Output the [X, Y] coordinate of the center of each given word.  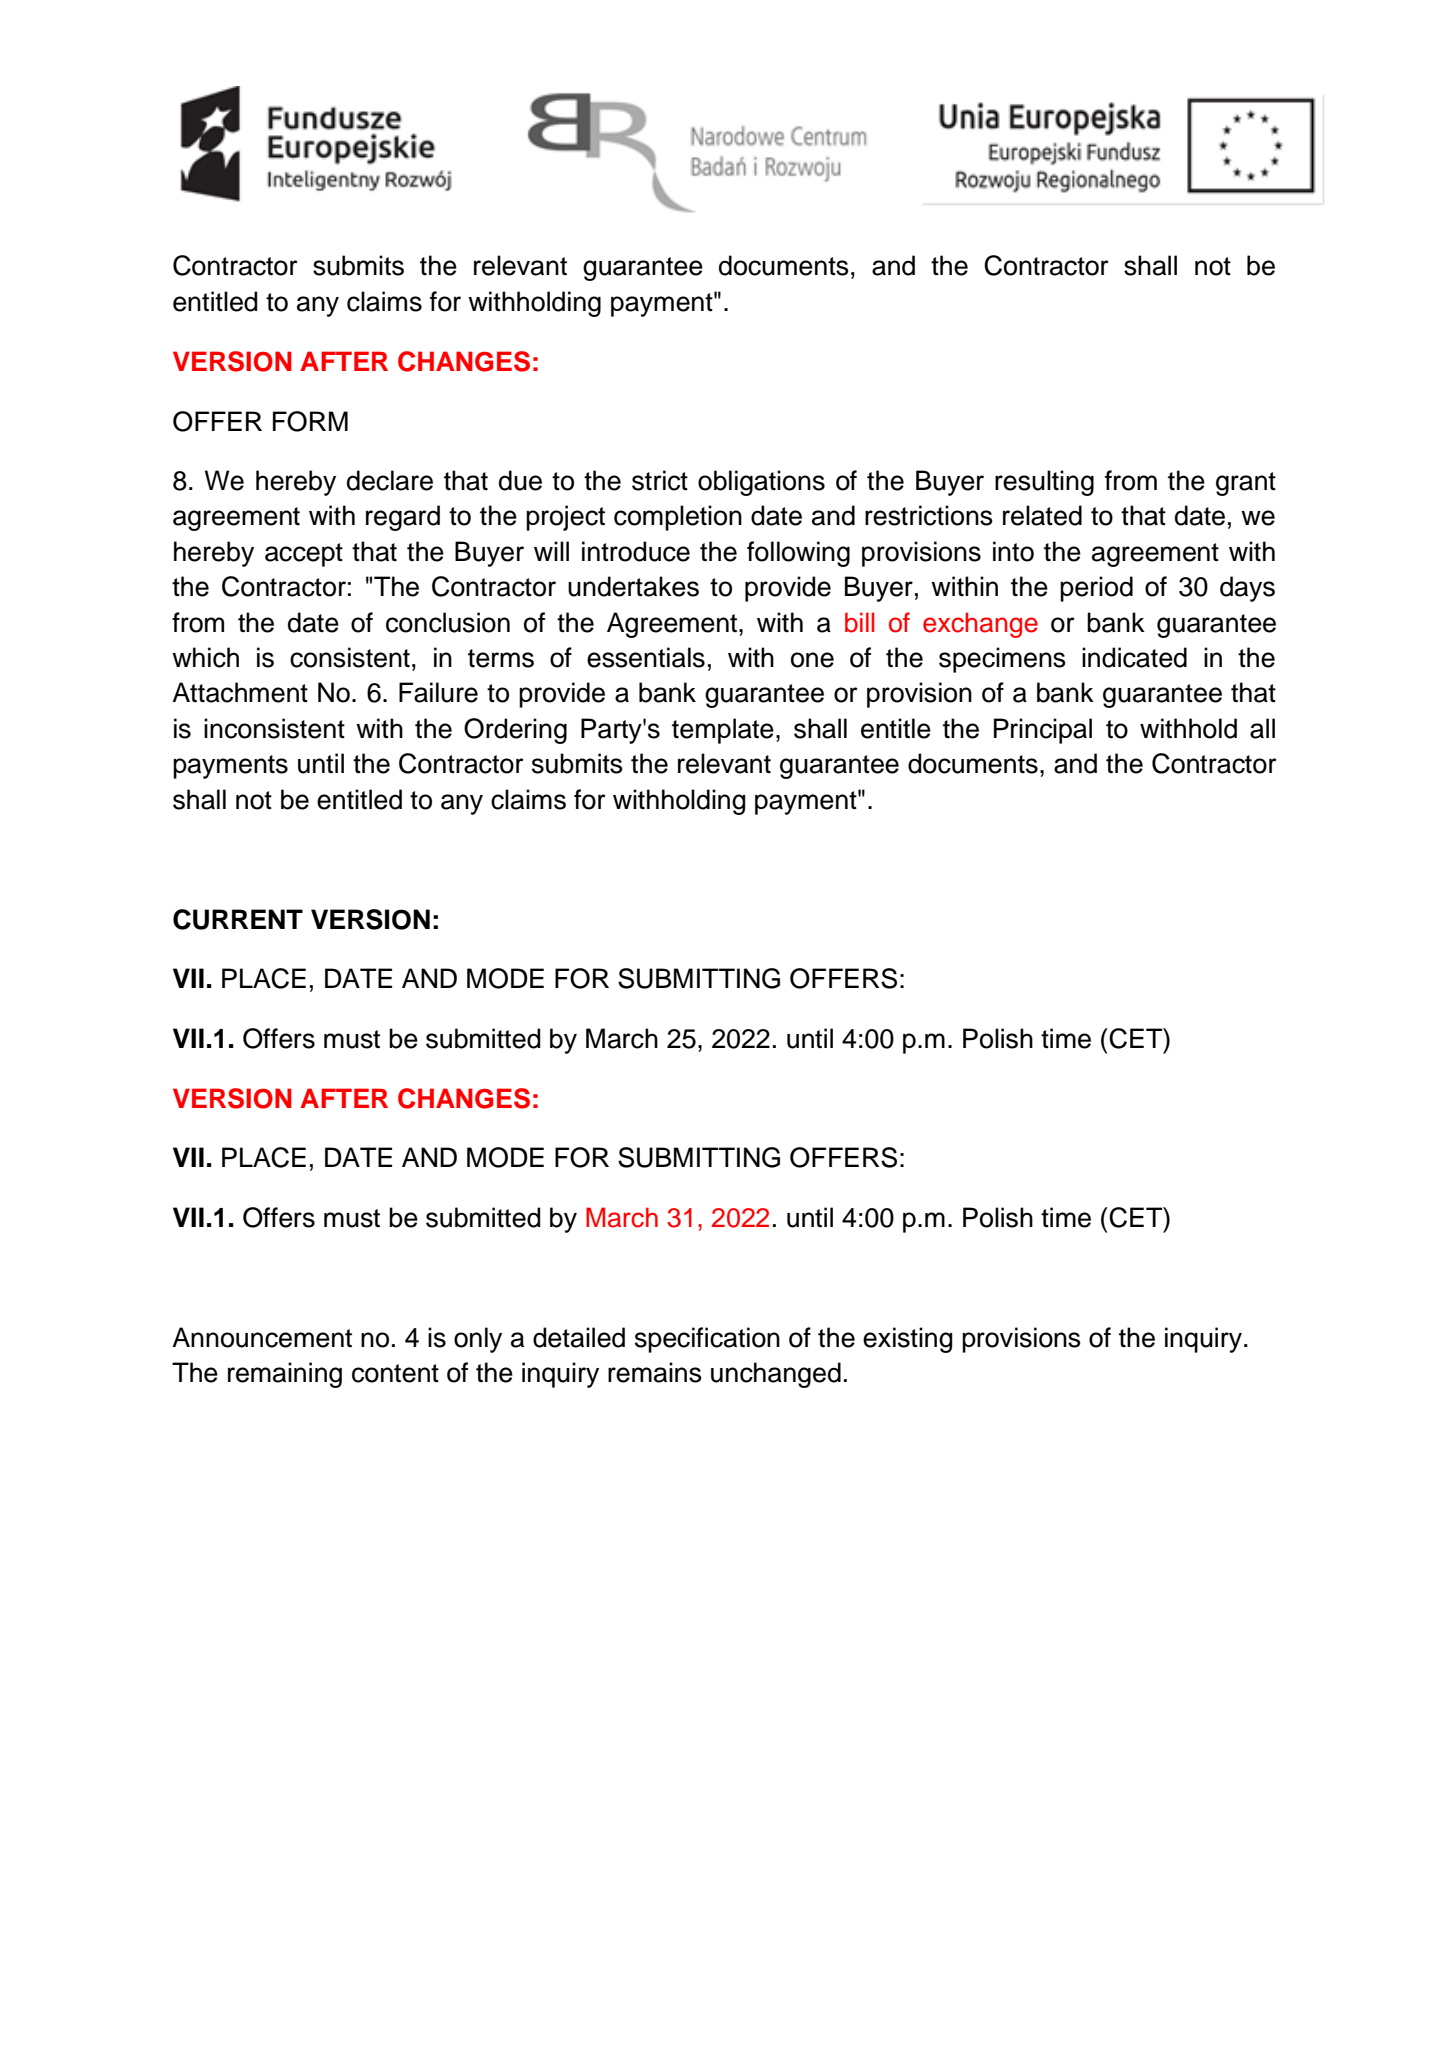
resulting [1044, 483]
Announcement [262, 1337]
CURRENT [238, 919]
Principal [1043, 731]
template [723, 731]
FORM [310, 421]
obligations [761, 483]
